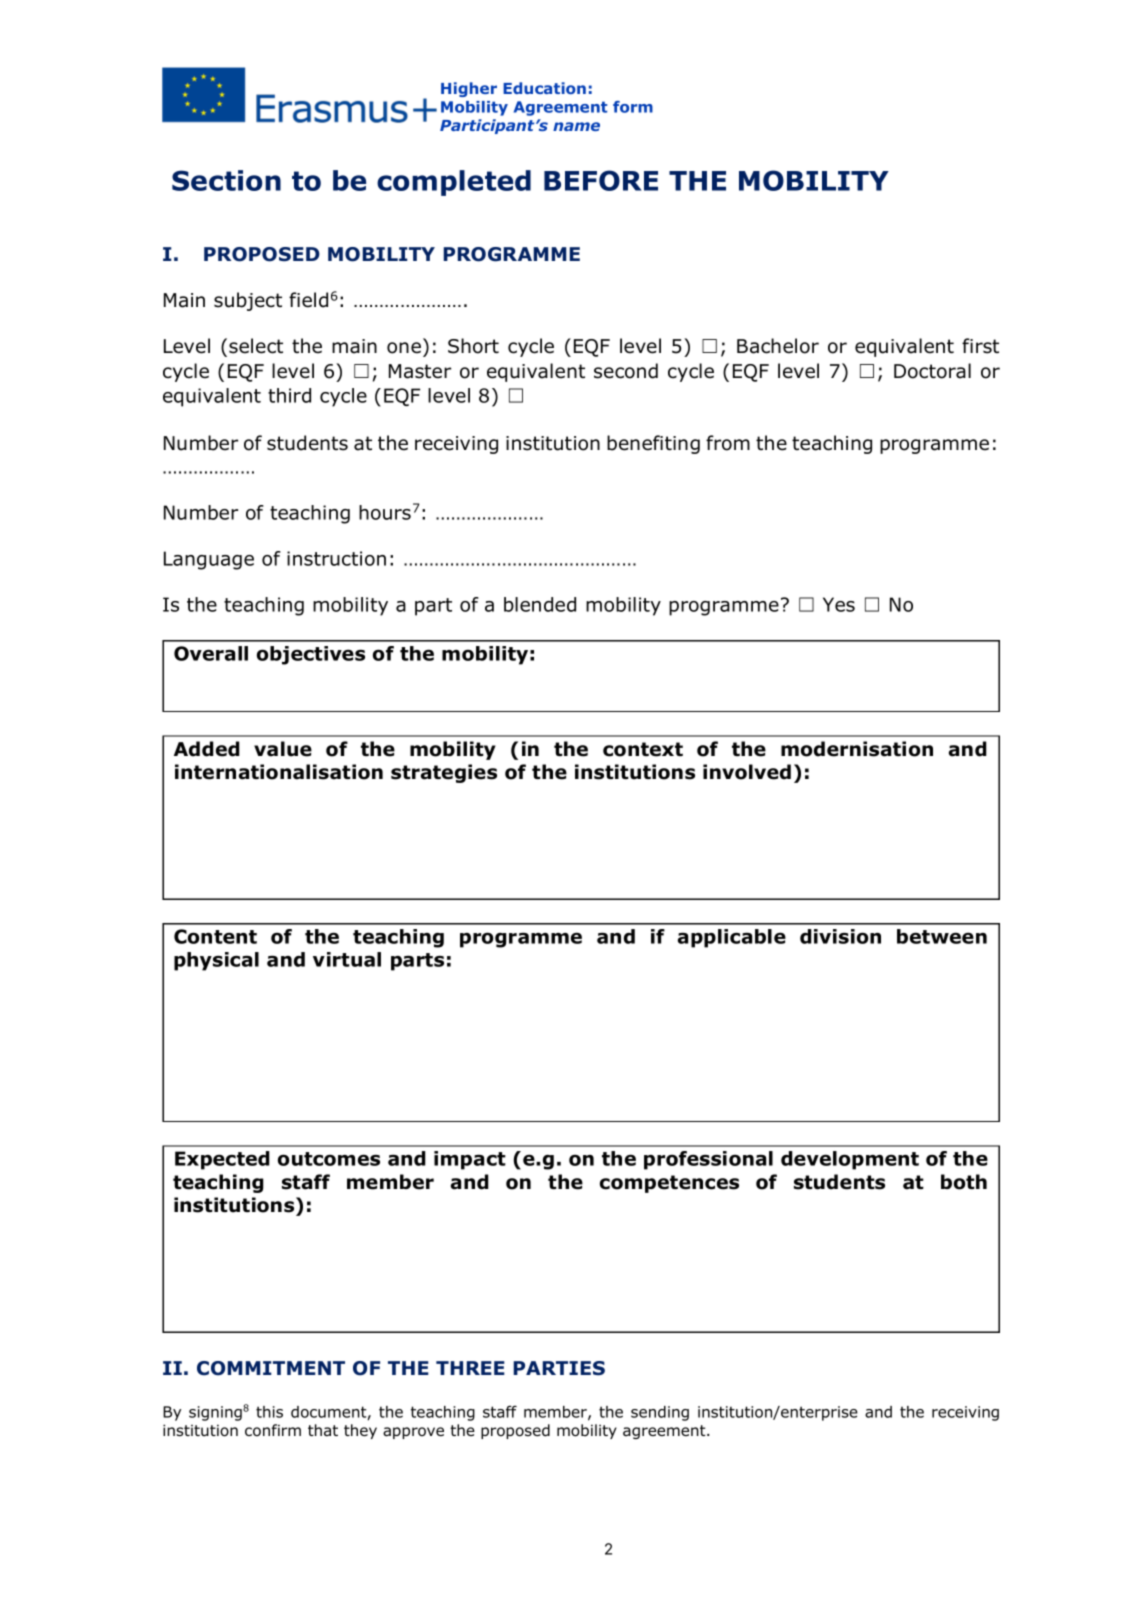 Image resolution: width=1135 pixels, height=1605 pixels. I want to click on virtual, so click(347, 959).
